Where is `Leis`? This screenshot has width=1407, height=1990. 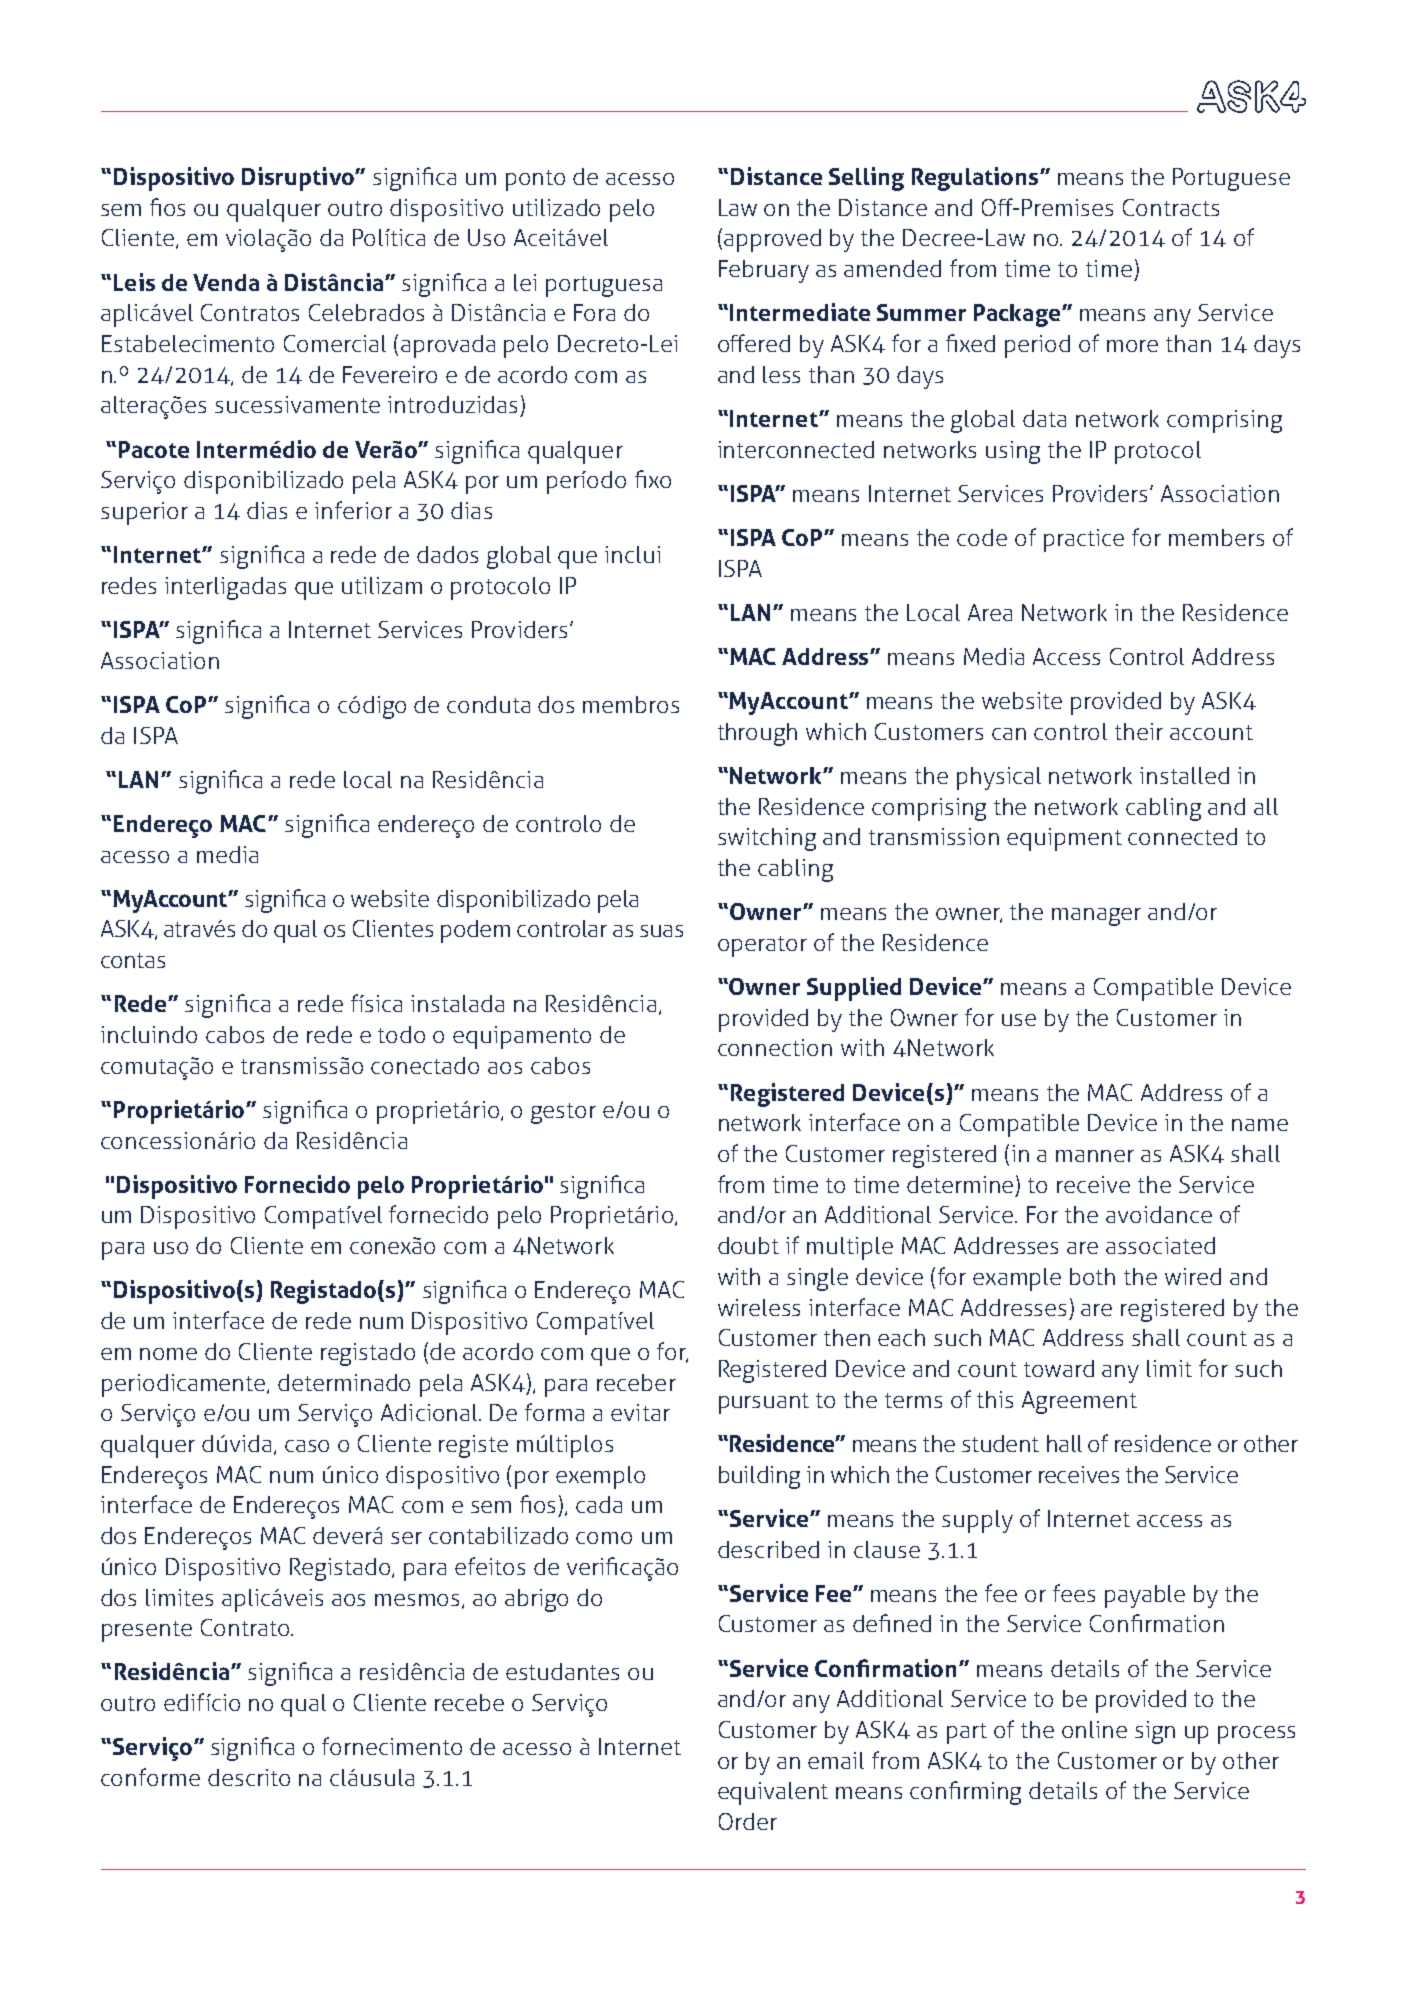
Leis is located at coordinates (134, 282).
